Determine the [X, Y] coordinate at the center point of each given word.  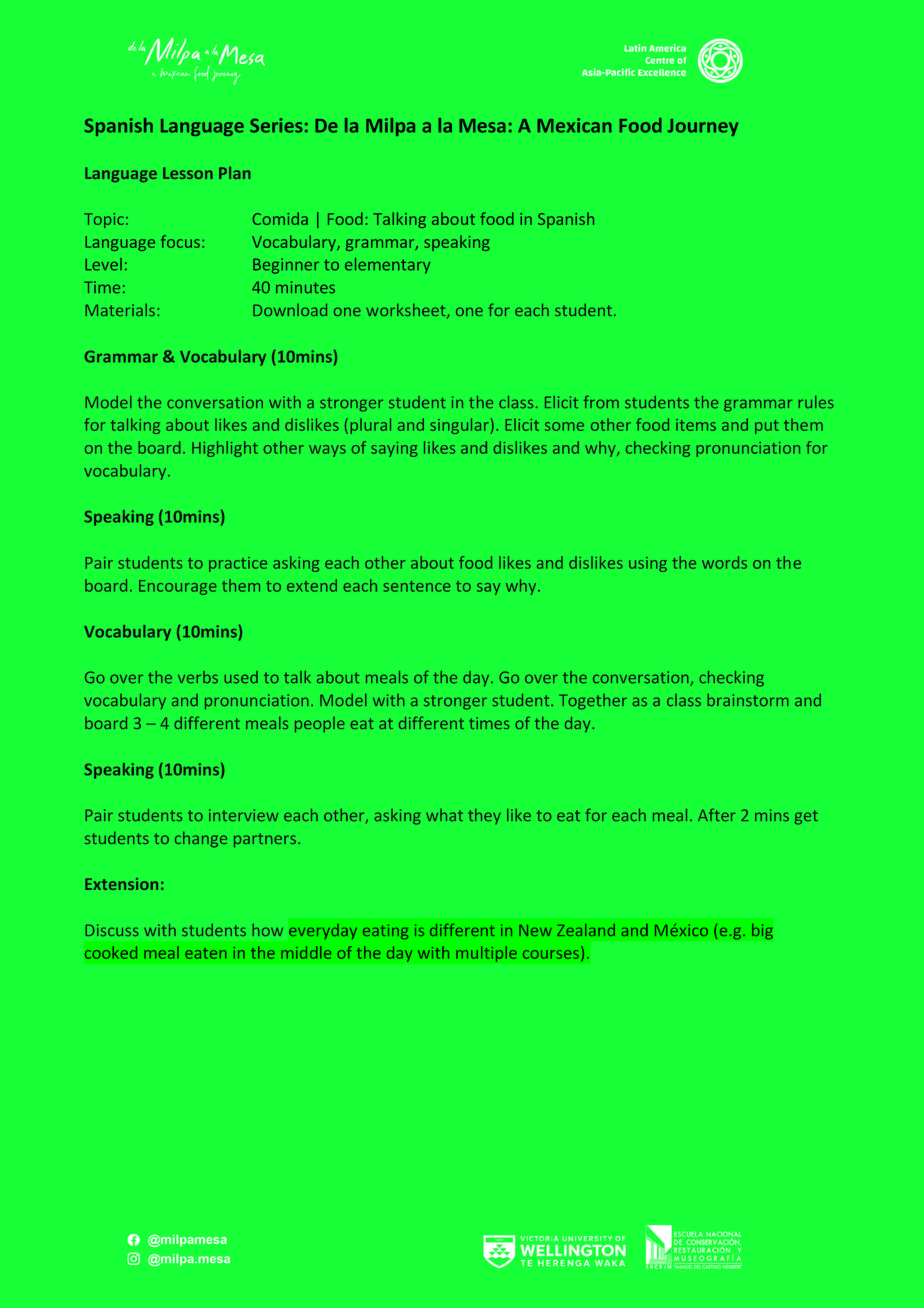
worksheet [407, 311]
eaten [205, 953]
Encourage [178, 587]
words [724, 562]
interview [243, 815]
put [767, 427]
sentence [416, 586]
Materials [120, 310]
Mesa [482, 126]
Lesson [188, 173]
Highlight [225, 449]
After [716, 815]
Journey [702, 127]
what [444, 815]
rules [816, 402]
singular [459, 426]
